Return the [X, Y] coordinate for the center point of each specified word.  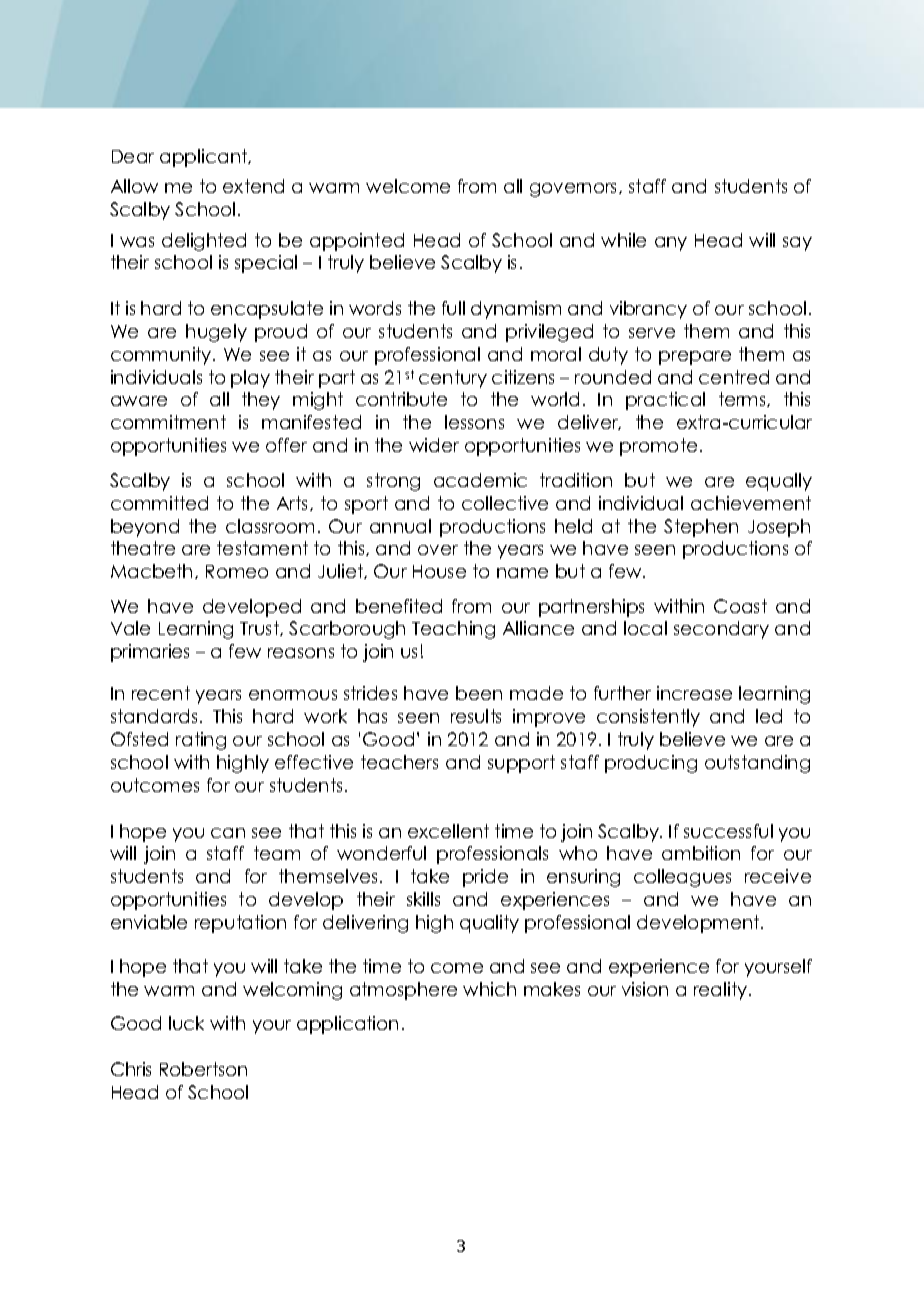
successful [728, 831]
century [453, 379]
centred [734, 377]
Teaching [453, 630]
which [489, 989]
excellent [448, 831]
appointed [357, 242]
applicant [205, 158]
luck [186, 1023]
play [250, 379]
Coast [740, 606]
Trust [260, 628]
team [277, 853]
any [671, 244]
